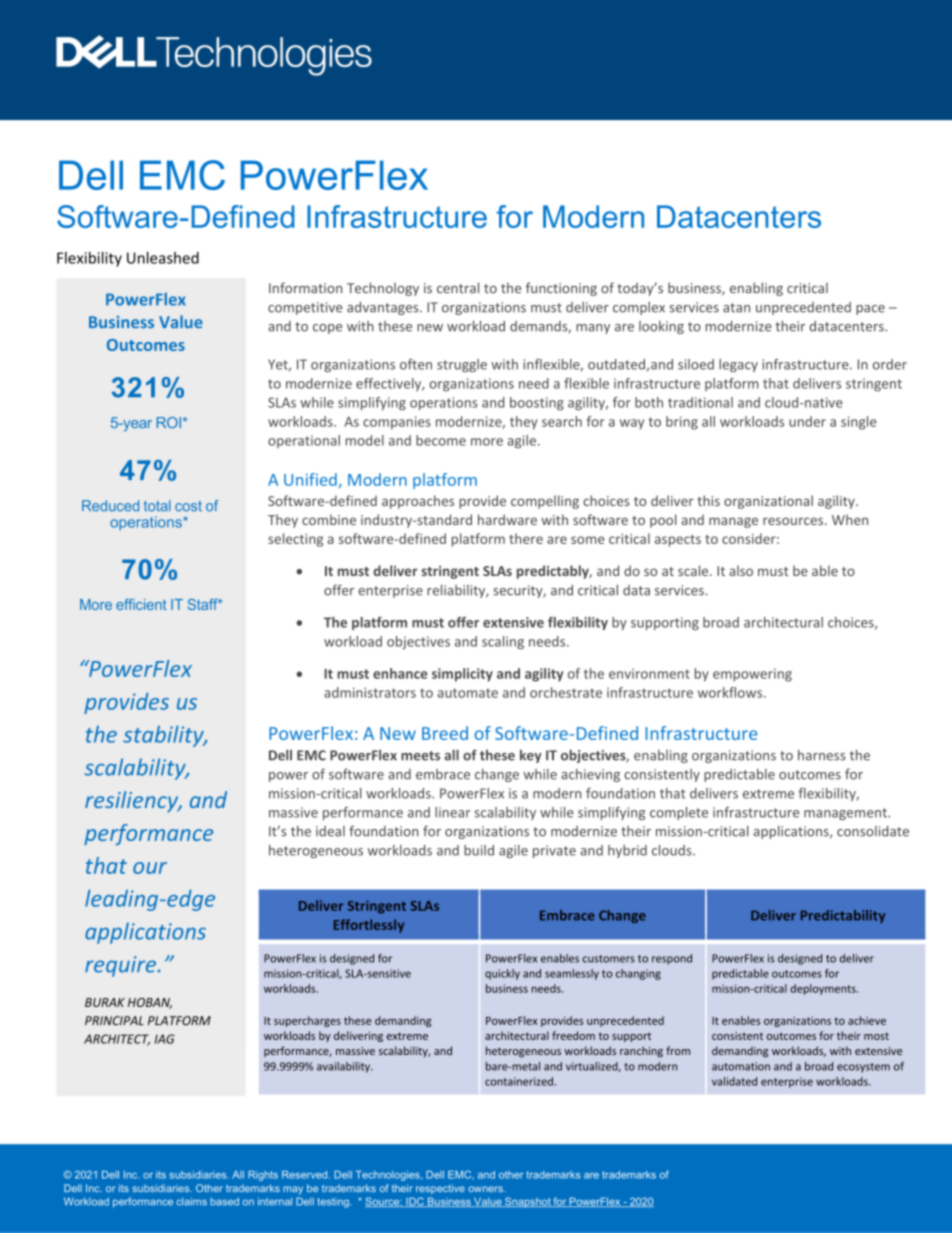  Describe the element at coordinates (192, 1201) in the screenshot. I see `claims` at that location.
